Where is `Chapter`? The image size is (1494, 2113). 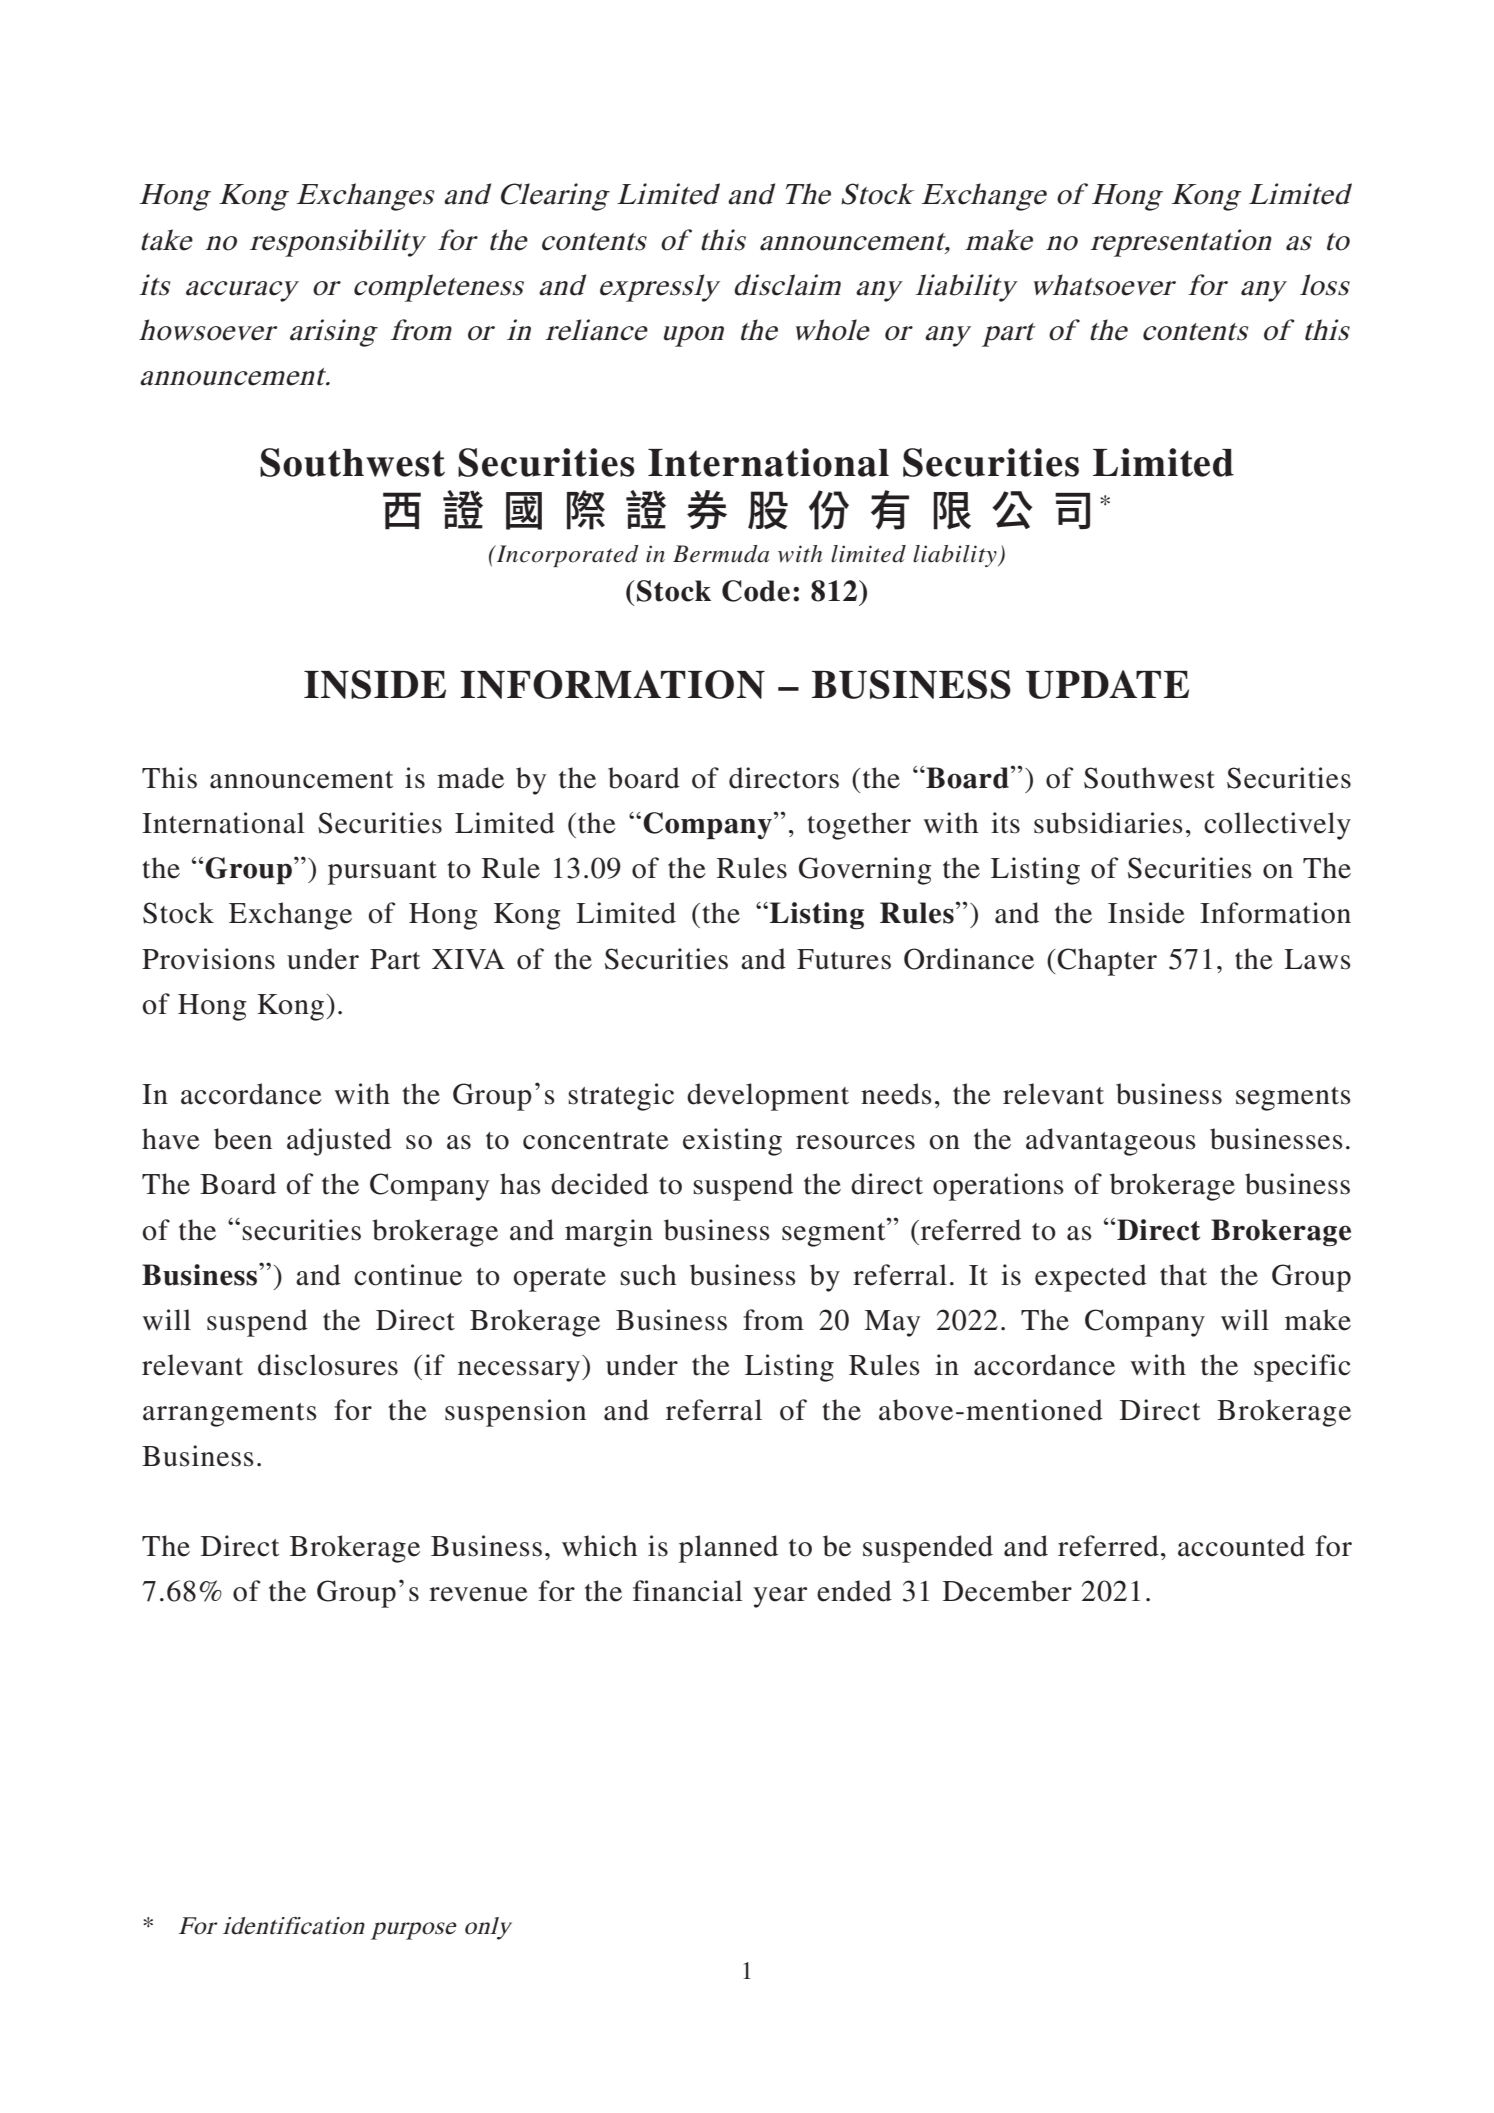 Chapter is located at coordinates (1106, 962).
